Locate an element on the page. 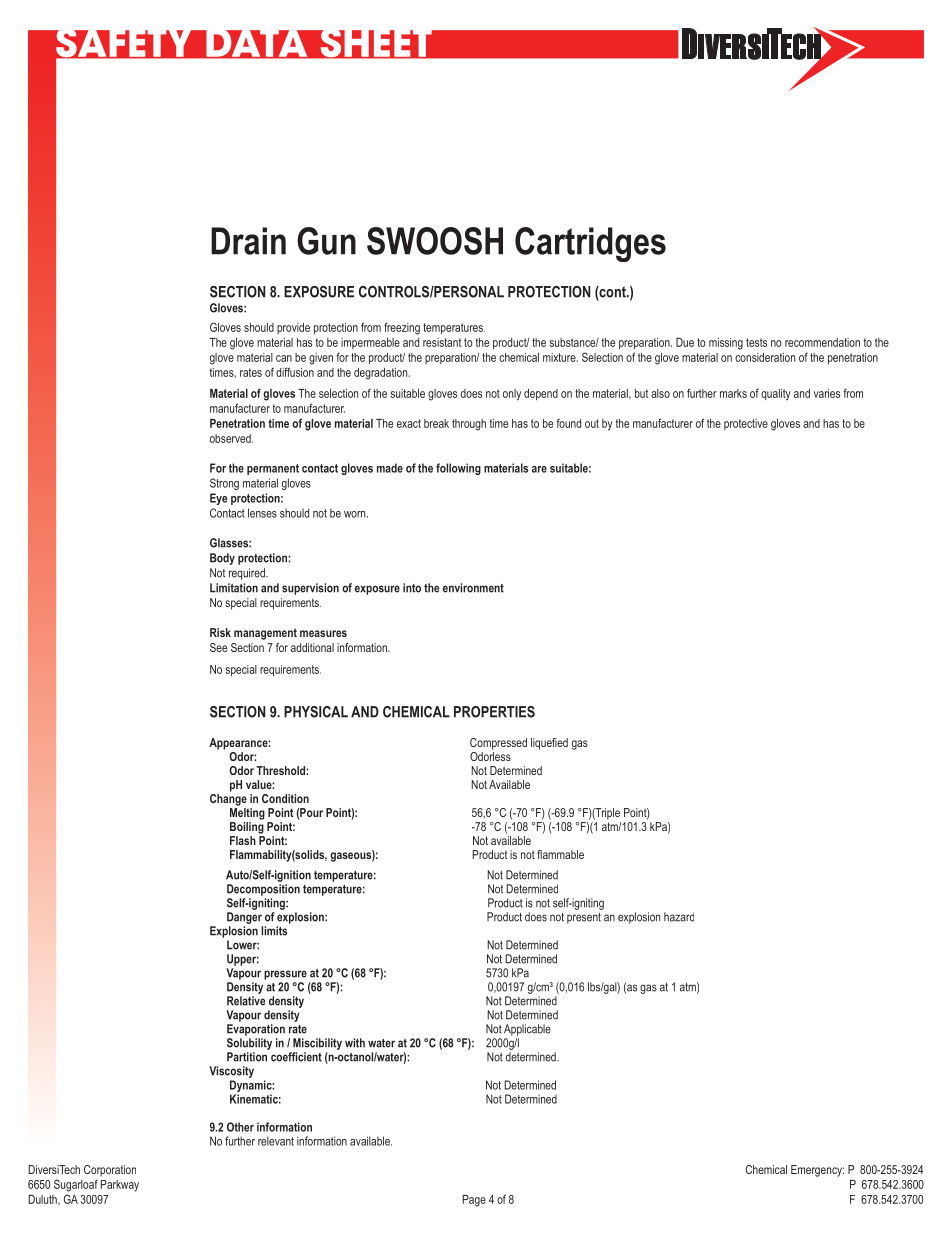 The height and width of the document is (1233, 952). SWOOSH is located at coordinates (435, 241).
